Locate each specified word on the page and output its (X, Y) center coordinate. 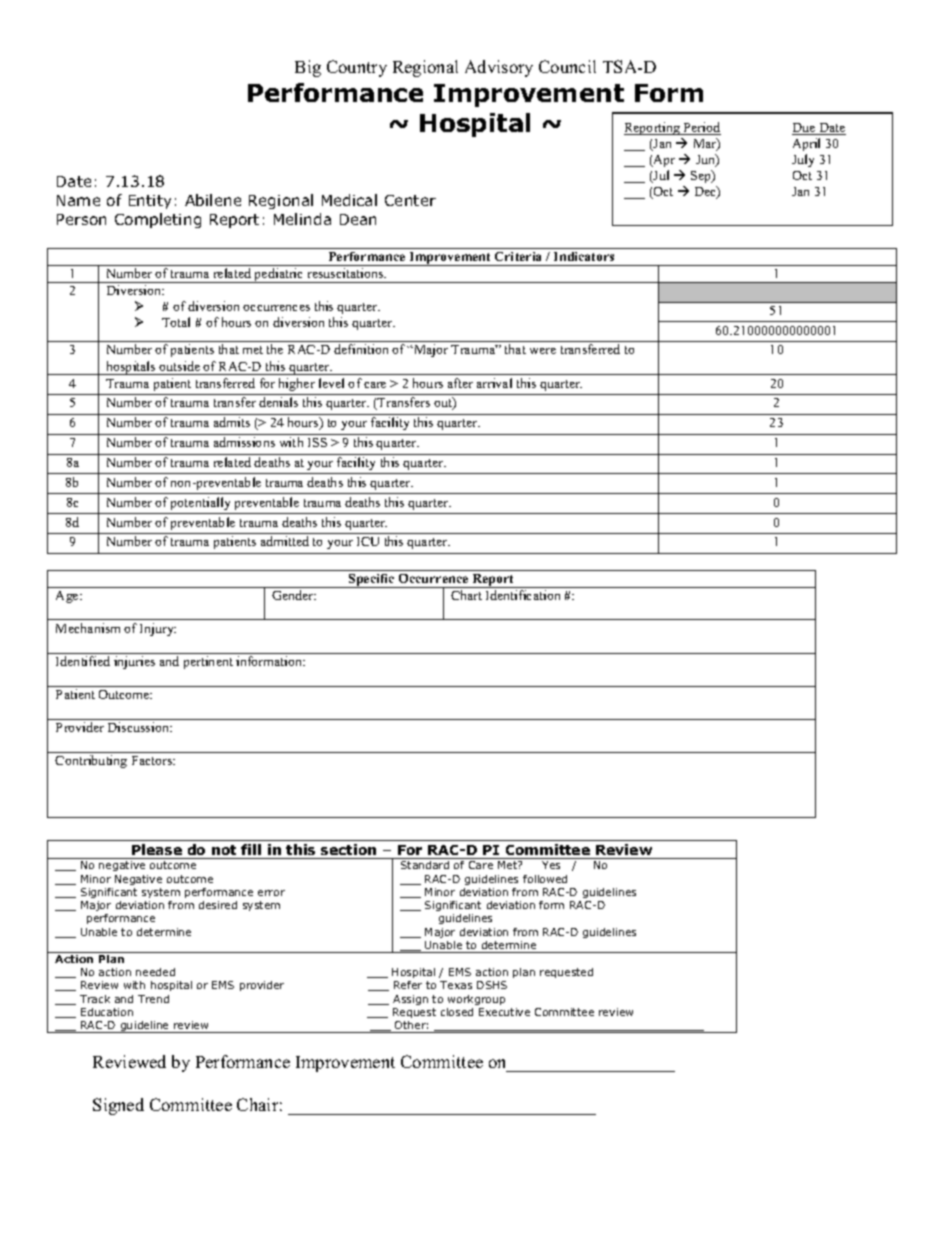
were (543, 351)
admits (232, 422)
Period (701, 128)
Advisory (499, 68)
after (460, 383)
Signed (118, 1106)
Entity (150, 202)
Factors (153, 760)
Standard (425, 865)
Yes (551, 865)
